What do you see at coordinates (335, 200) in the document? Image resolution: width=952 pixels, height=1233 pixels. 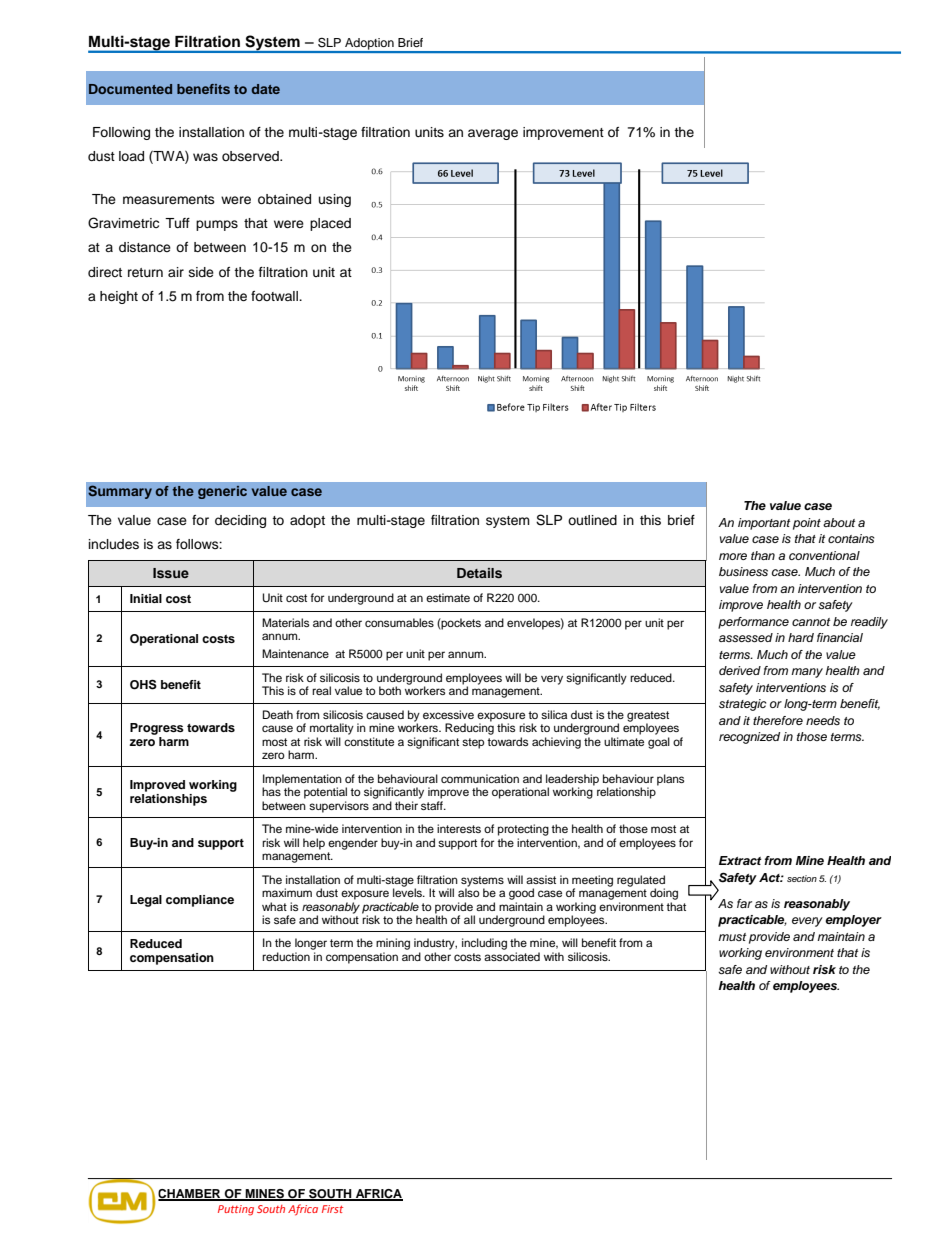 I see `using` at bounding box center [335, 200].
